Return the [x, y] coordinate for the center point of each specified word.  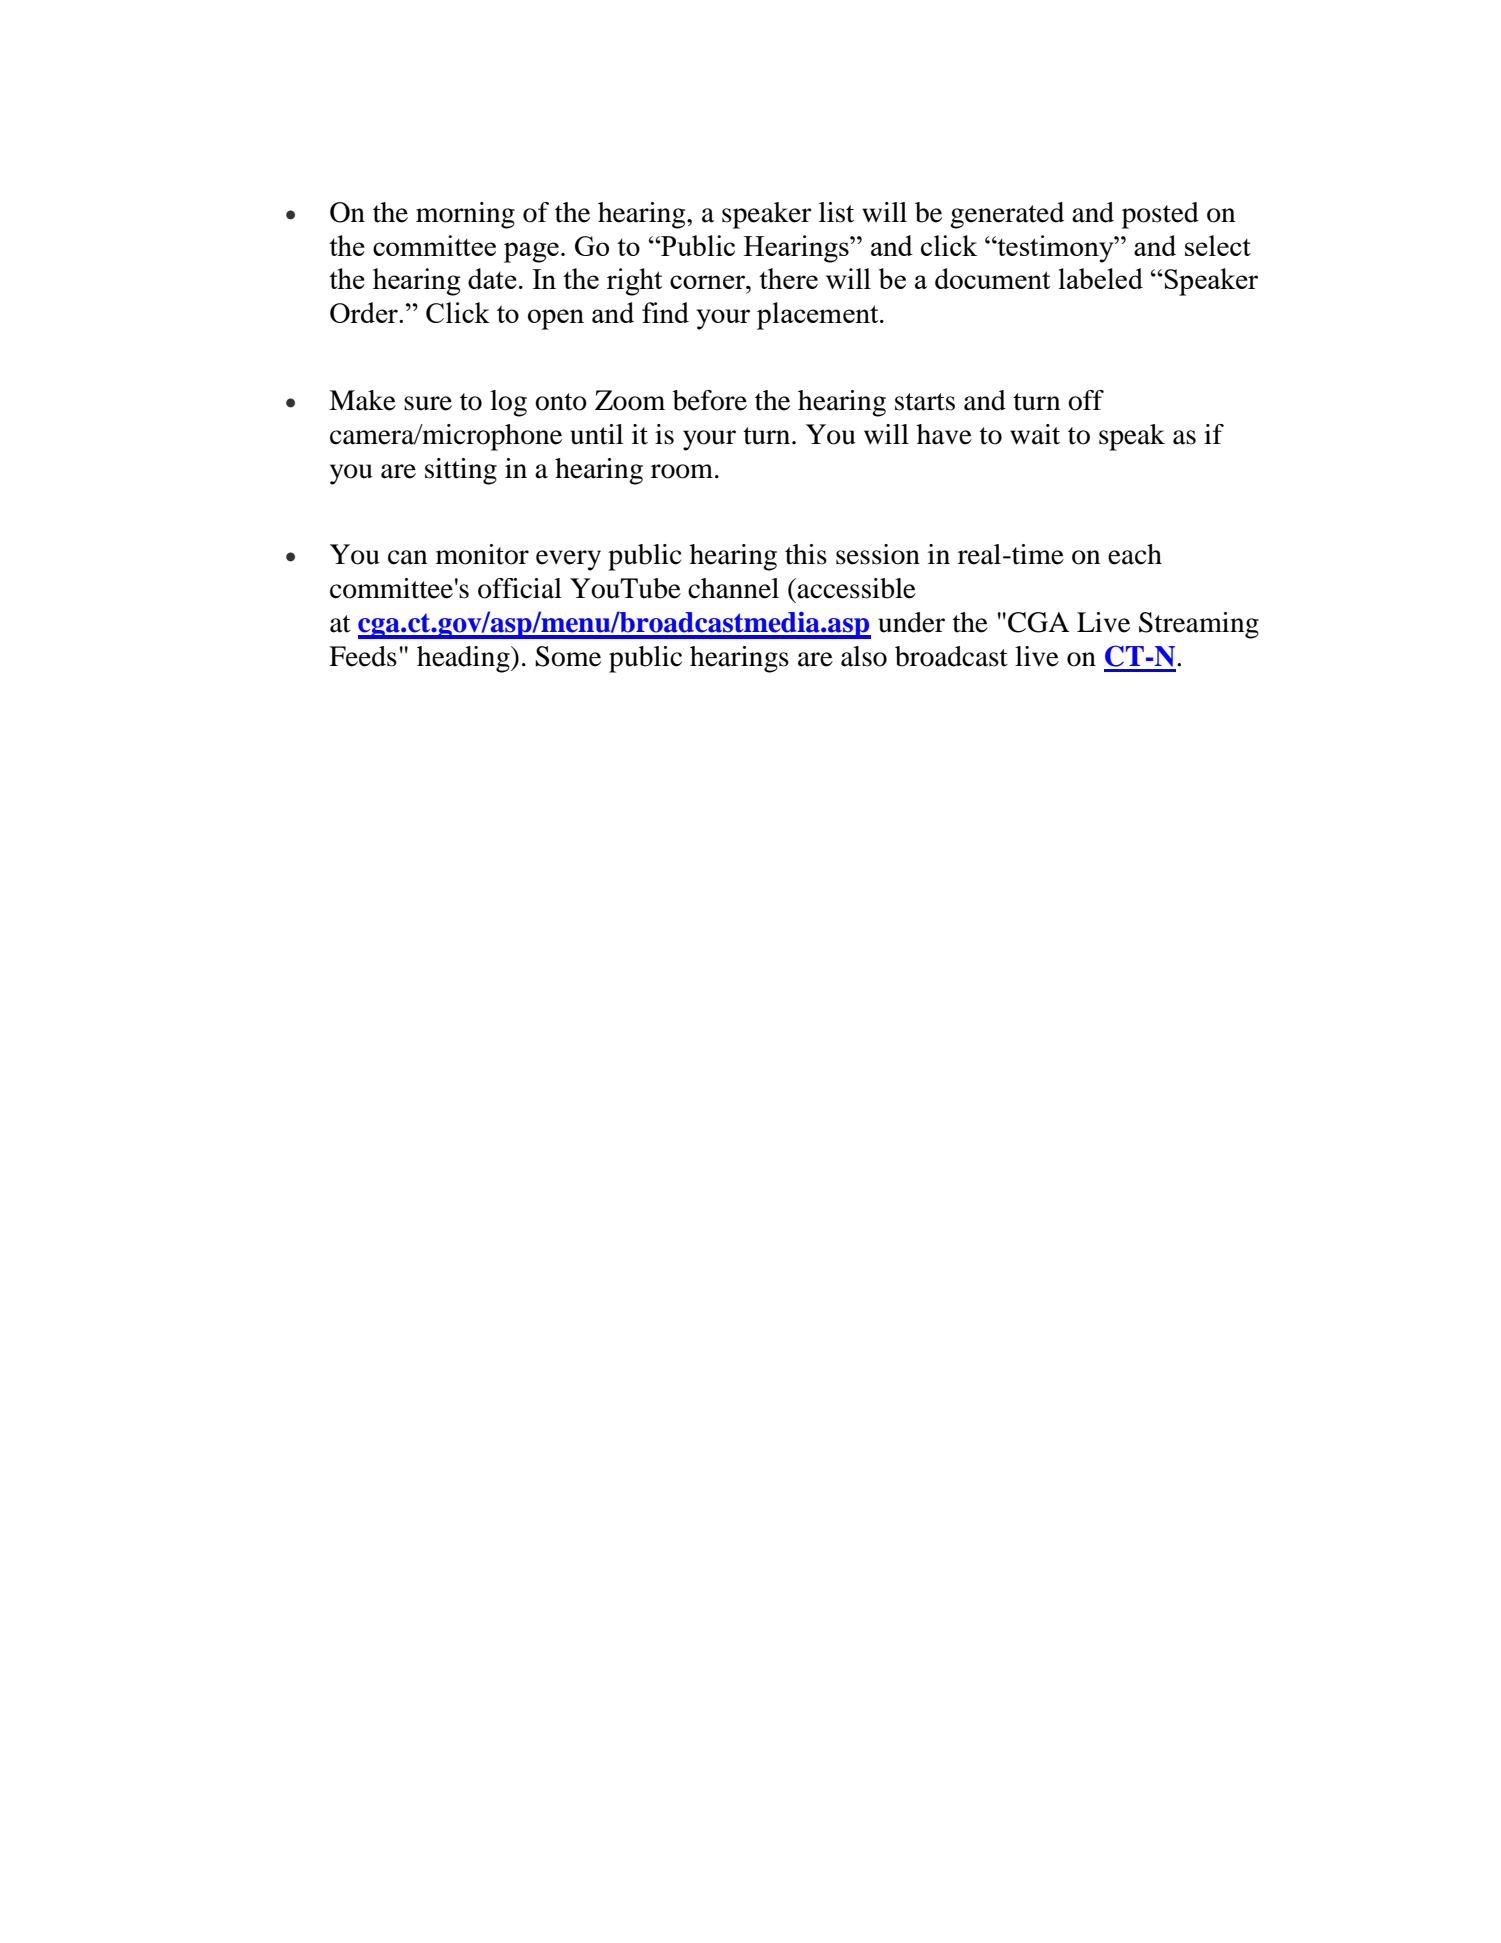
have [944, 434]
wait [1035, 434]
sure [428, 403]
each [1135, 554]
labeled [1101, 278]
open [556, 319]
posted [1160, 215]
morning [465, 215]
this [806, 554]
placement [819, 316]
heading [464, 659]
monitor [482, 554]
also [864, 656]
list [836, 212]
